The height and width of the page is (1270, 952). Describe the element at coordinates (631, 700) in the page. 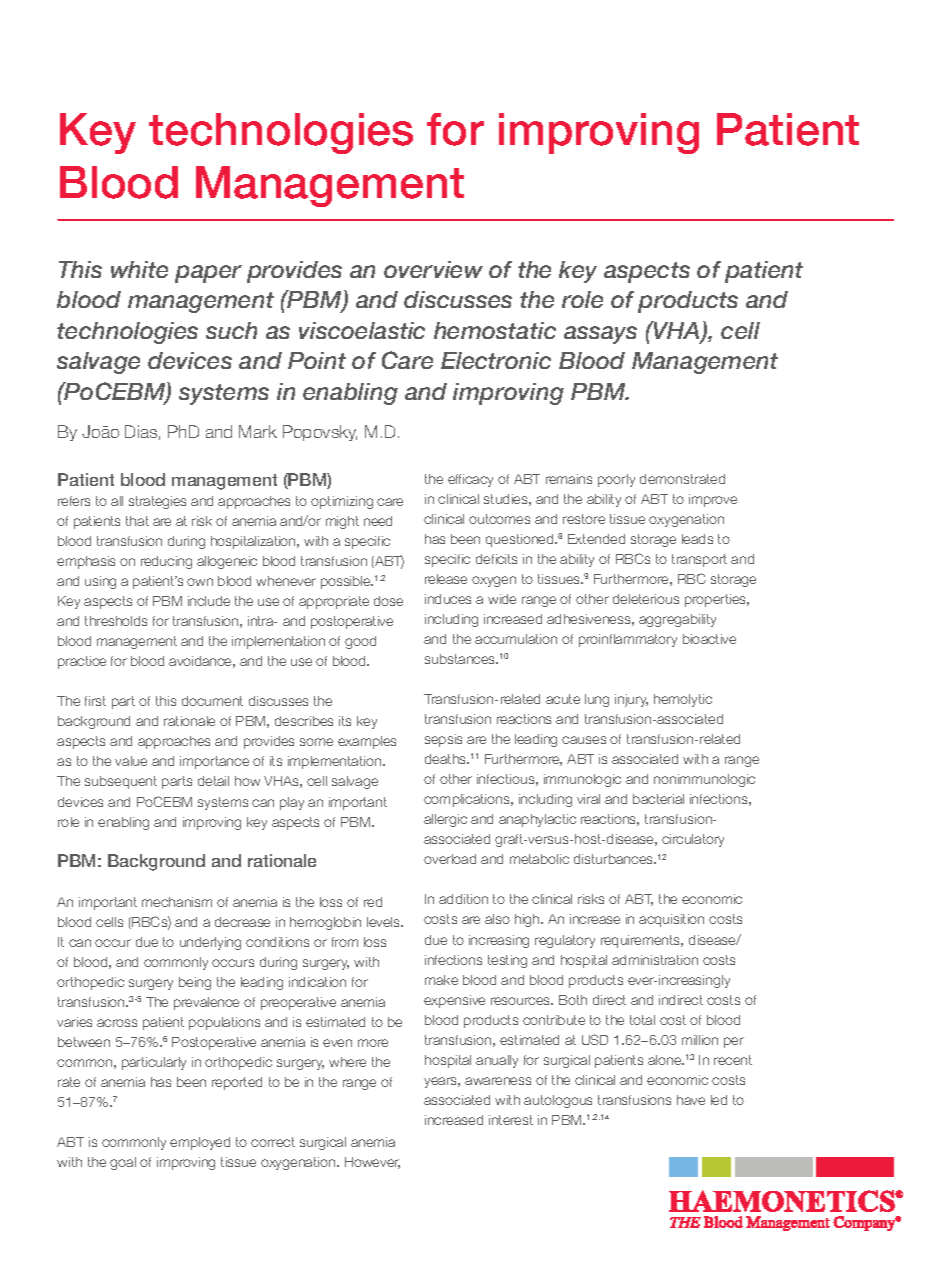

I see `injury` at that location.
